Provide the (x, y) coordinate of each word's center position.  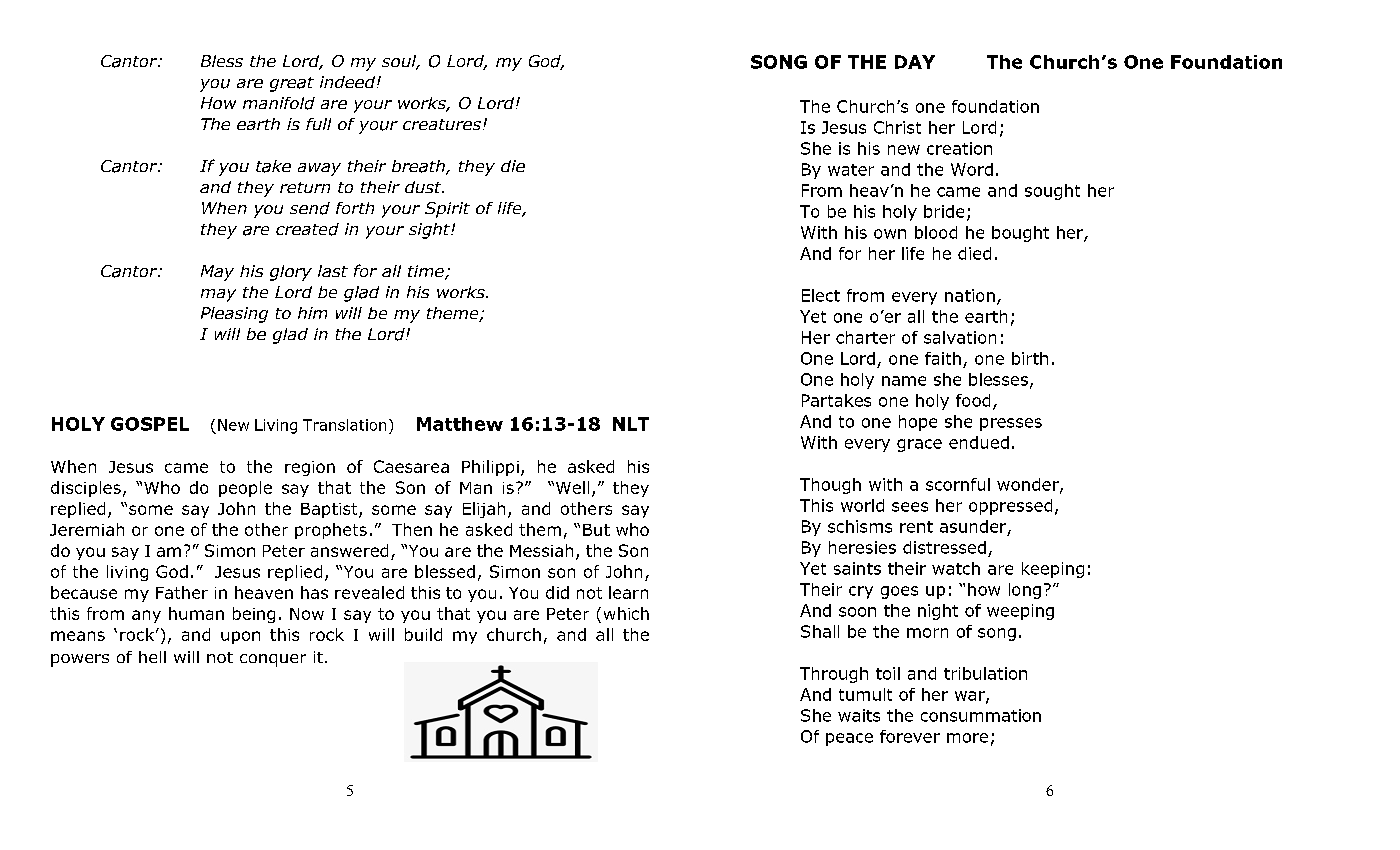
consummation (981, 715)
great (292, 84)
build (423, 634)
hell (152, 657)
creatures (442, 124)
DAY (915, 62)
